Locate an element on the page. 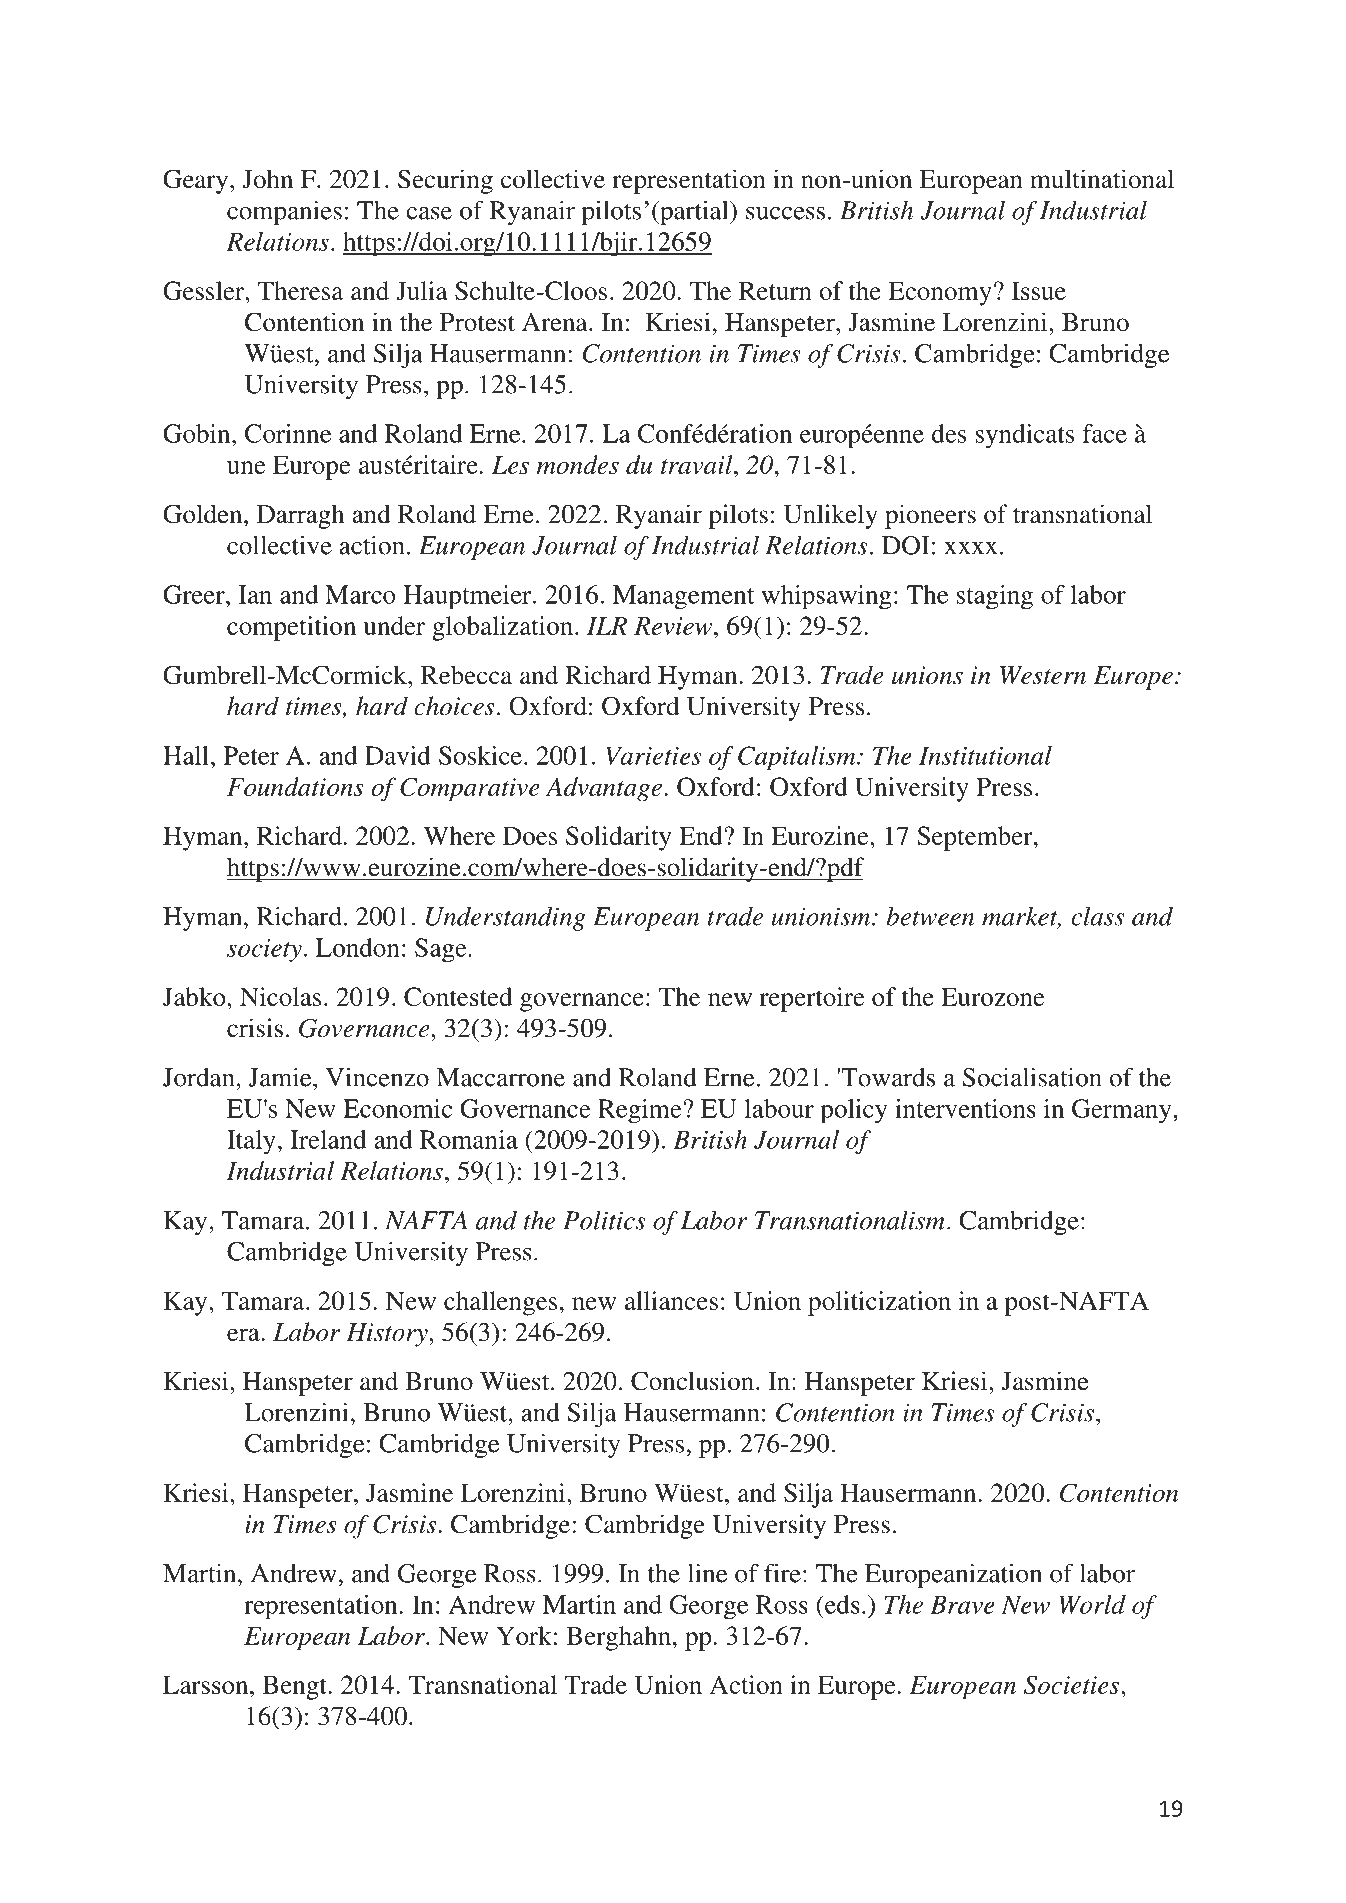 This page has width=1346, height=1903. interventions is located at coordinates (965, 1108).
